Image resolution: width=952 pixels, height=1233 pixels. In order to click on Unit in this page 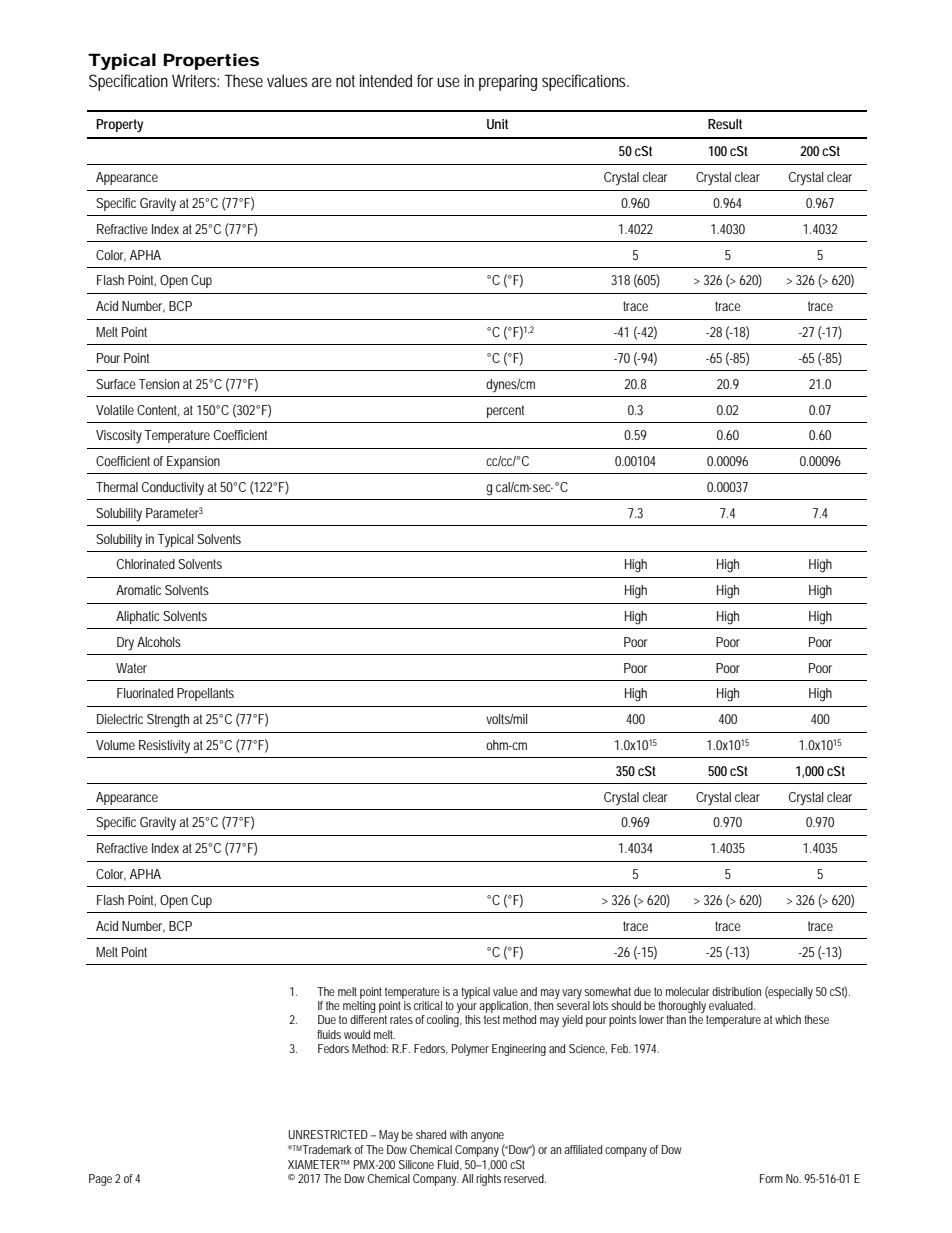, I will do `click(497, 124)`.
